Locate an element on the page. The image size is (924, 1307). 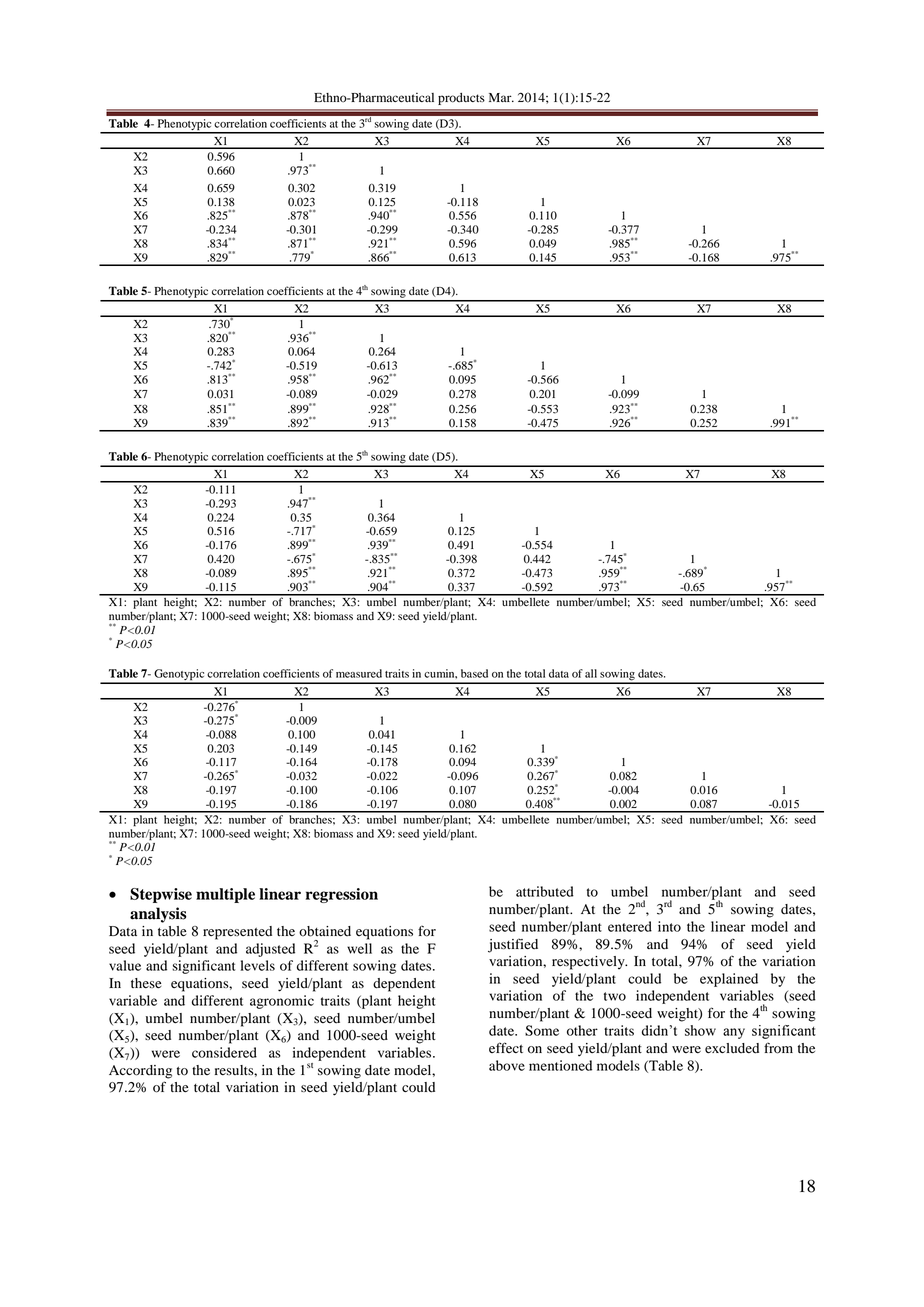
regression is located at coordinates (342, 895).
